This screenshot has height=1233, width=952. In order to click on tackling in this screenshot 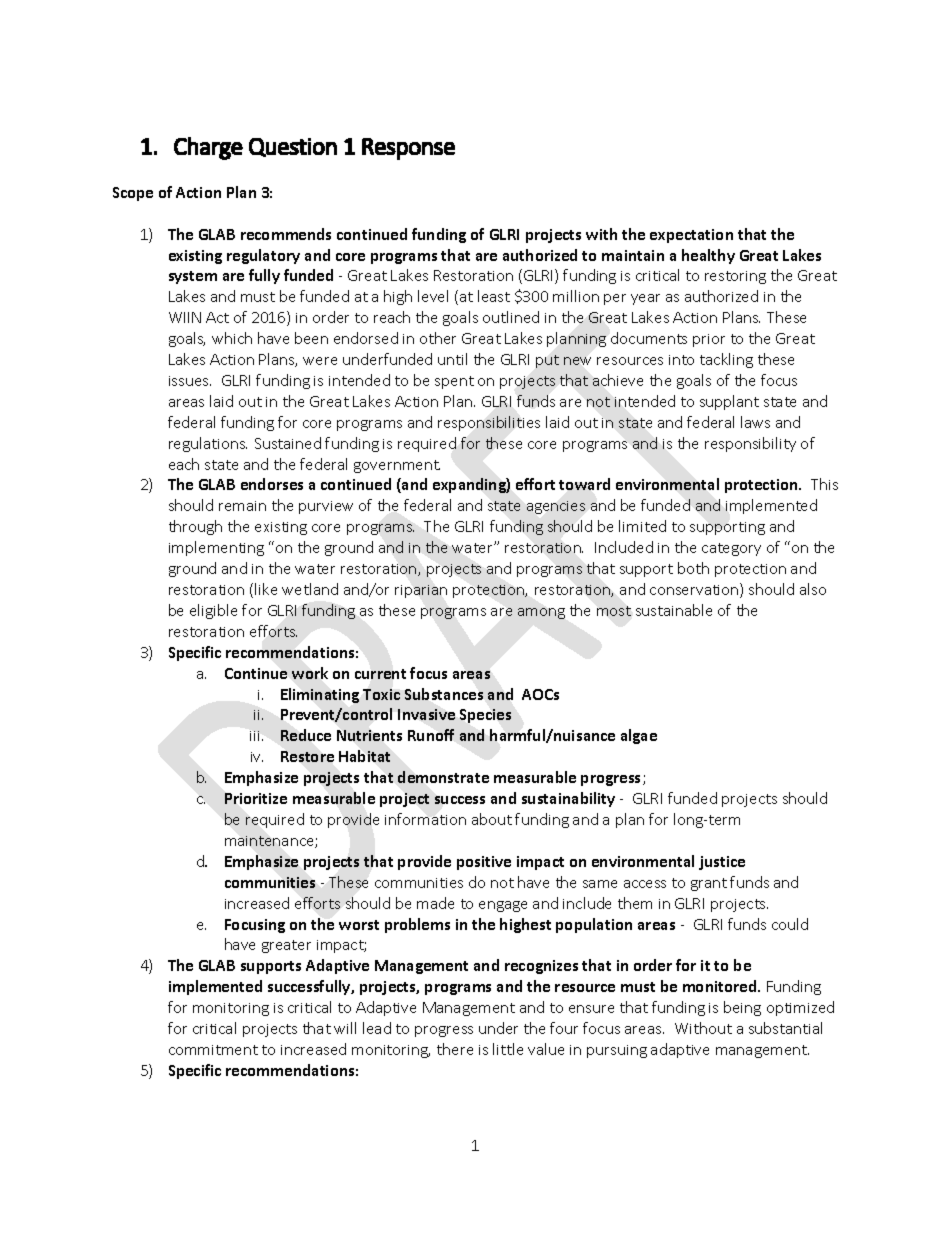, I will do `click(726, 360)`.
